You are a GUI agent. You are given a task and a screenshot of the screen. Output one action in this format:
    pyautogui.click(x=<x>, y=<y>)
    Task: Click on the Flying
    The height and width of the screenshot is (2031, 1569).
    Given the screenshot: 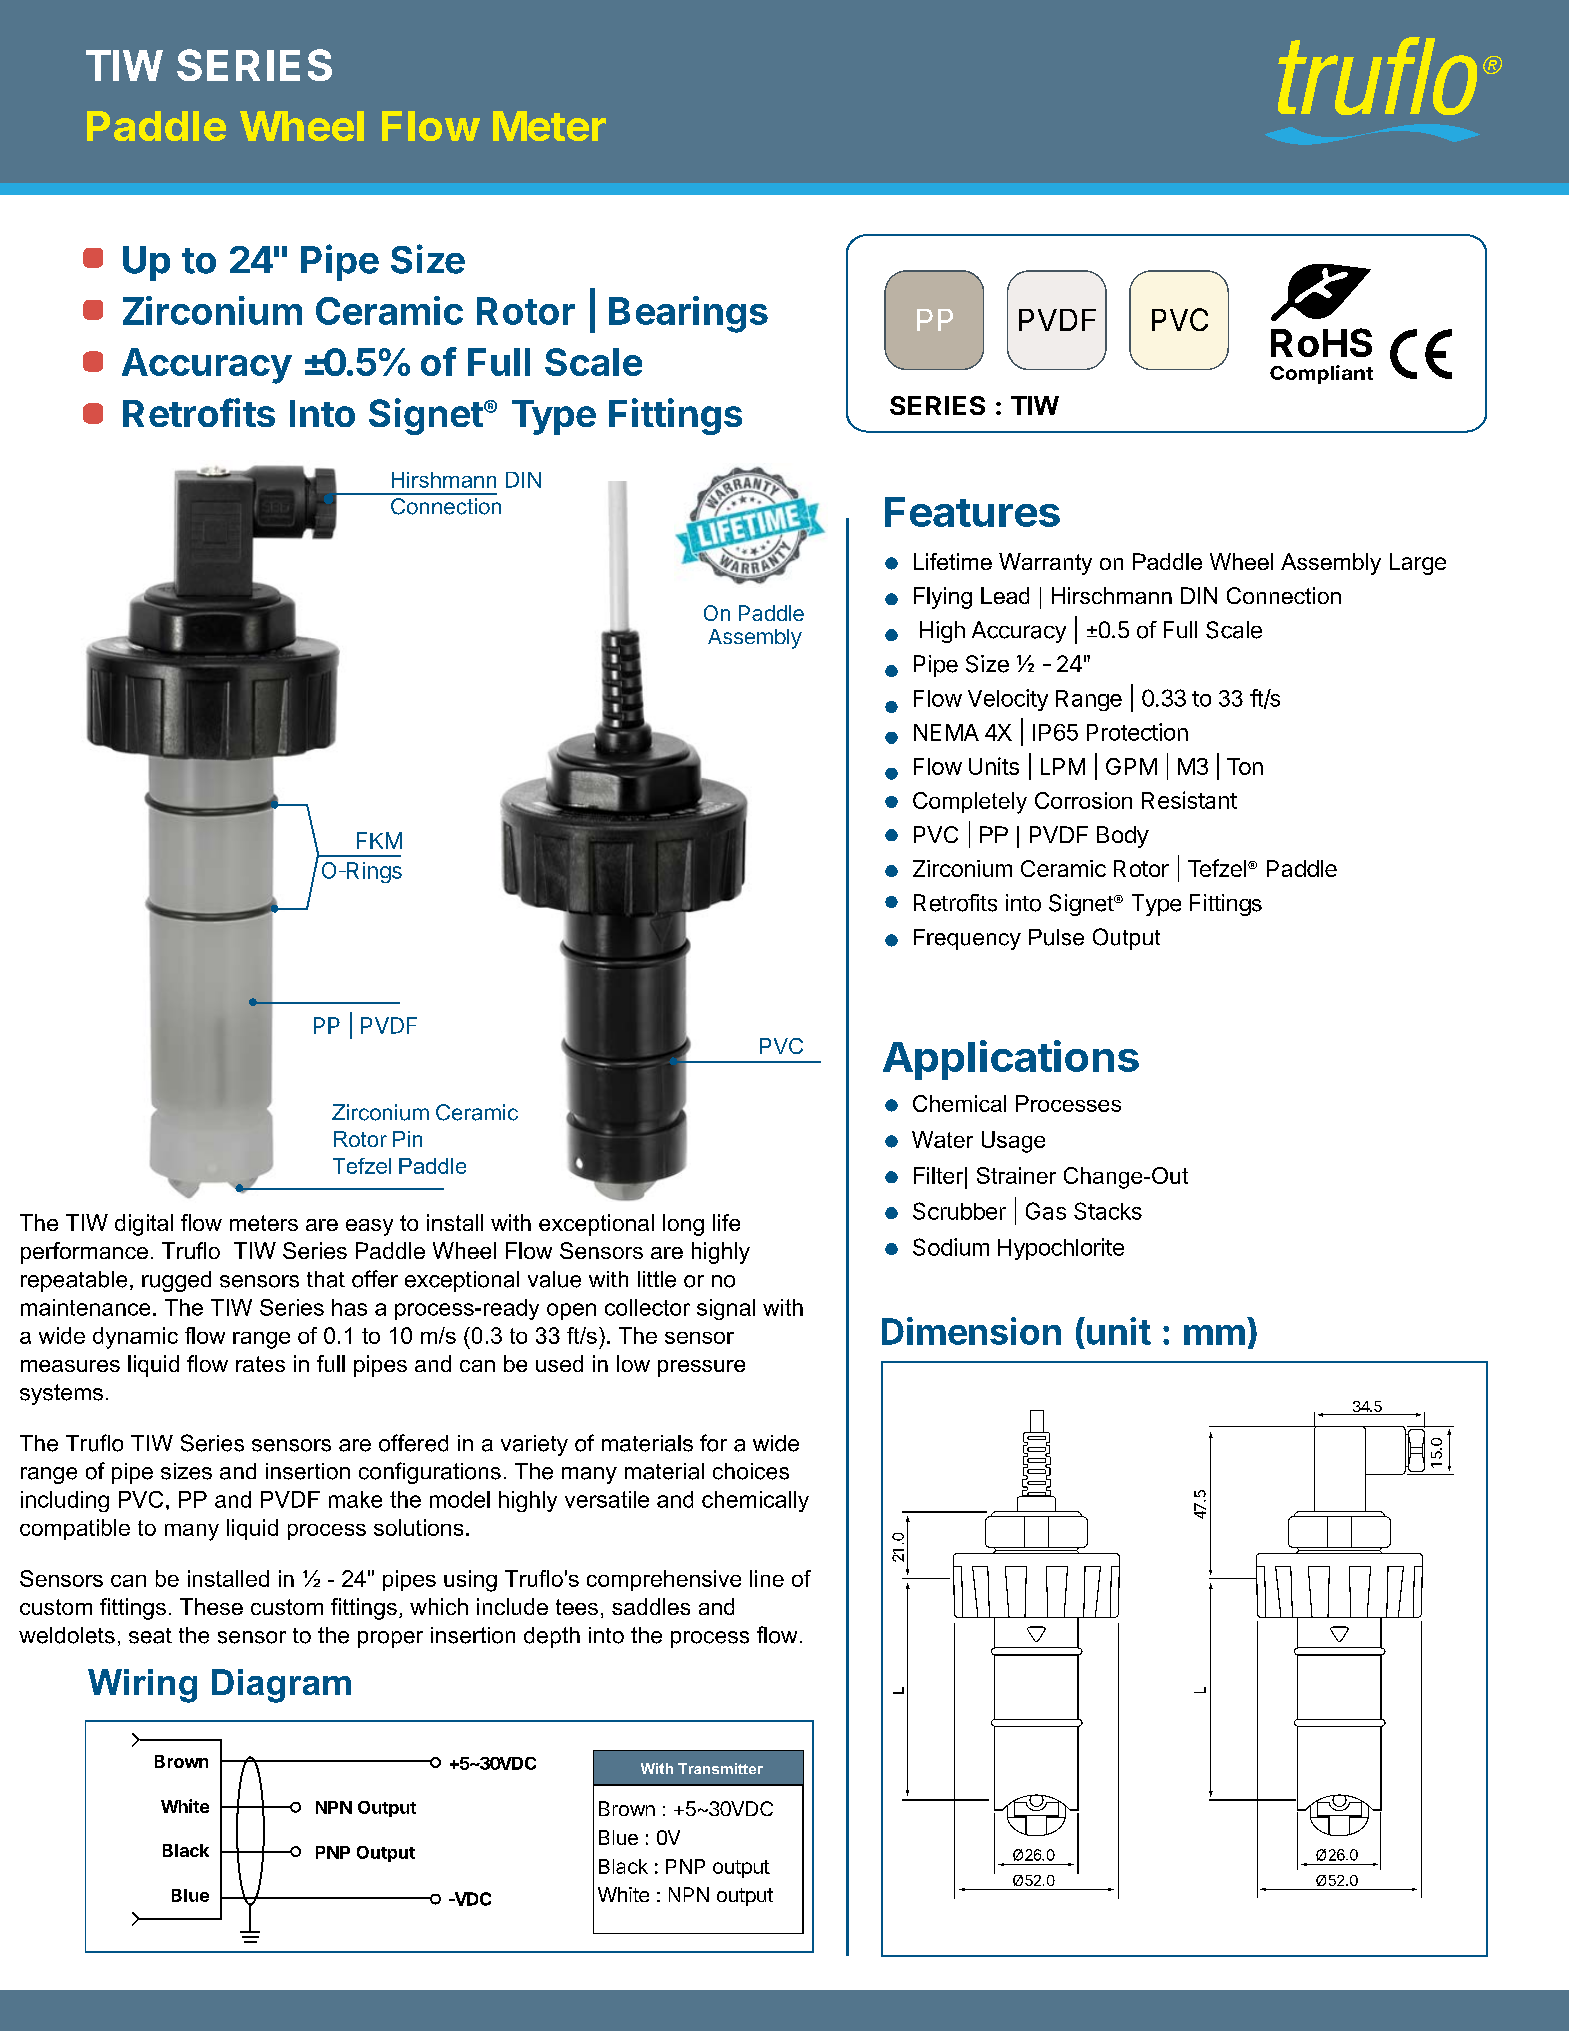 What is the action you would take?
    pyautogui.click(x=943, y=598)
